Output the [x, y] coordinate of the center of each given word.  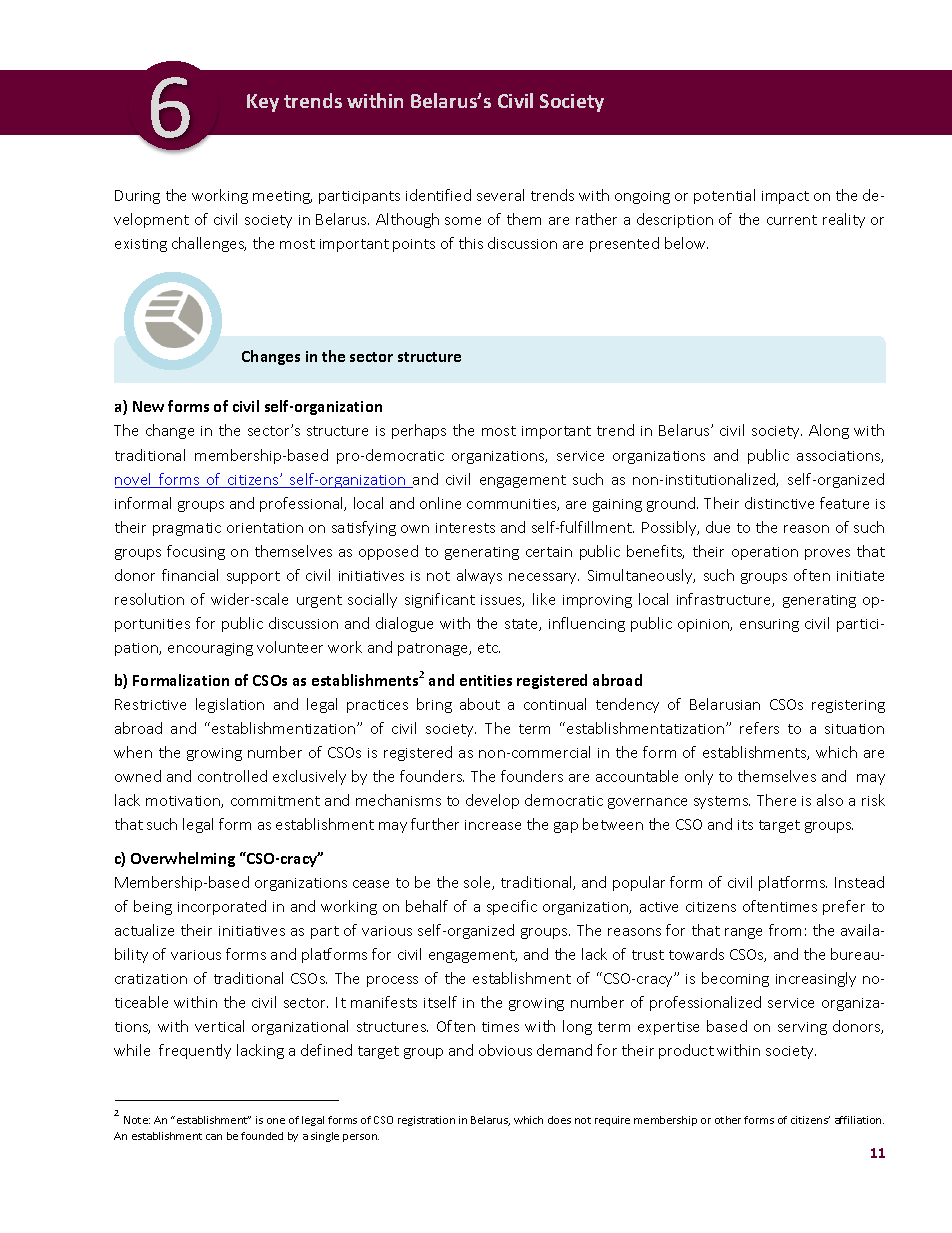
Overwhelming [183, 859]
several [500, 195]
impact [785, 197]
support [253, 577]
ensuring [769, 625]
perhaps [419, 431]
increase [493, 825]
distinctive [779, 503]
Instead [859, 882]
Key [263, 103]
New [148, 406]
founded [262, 1136]
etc [489, 648]
